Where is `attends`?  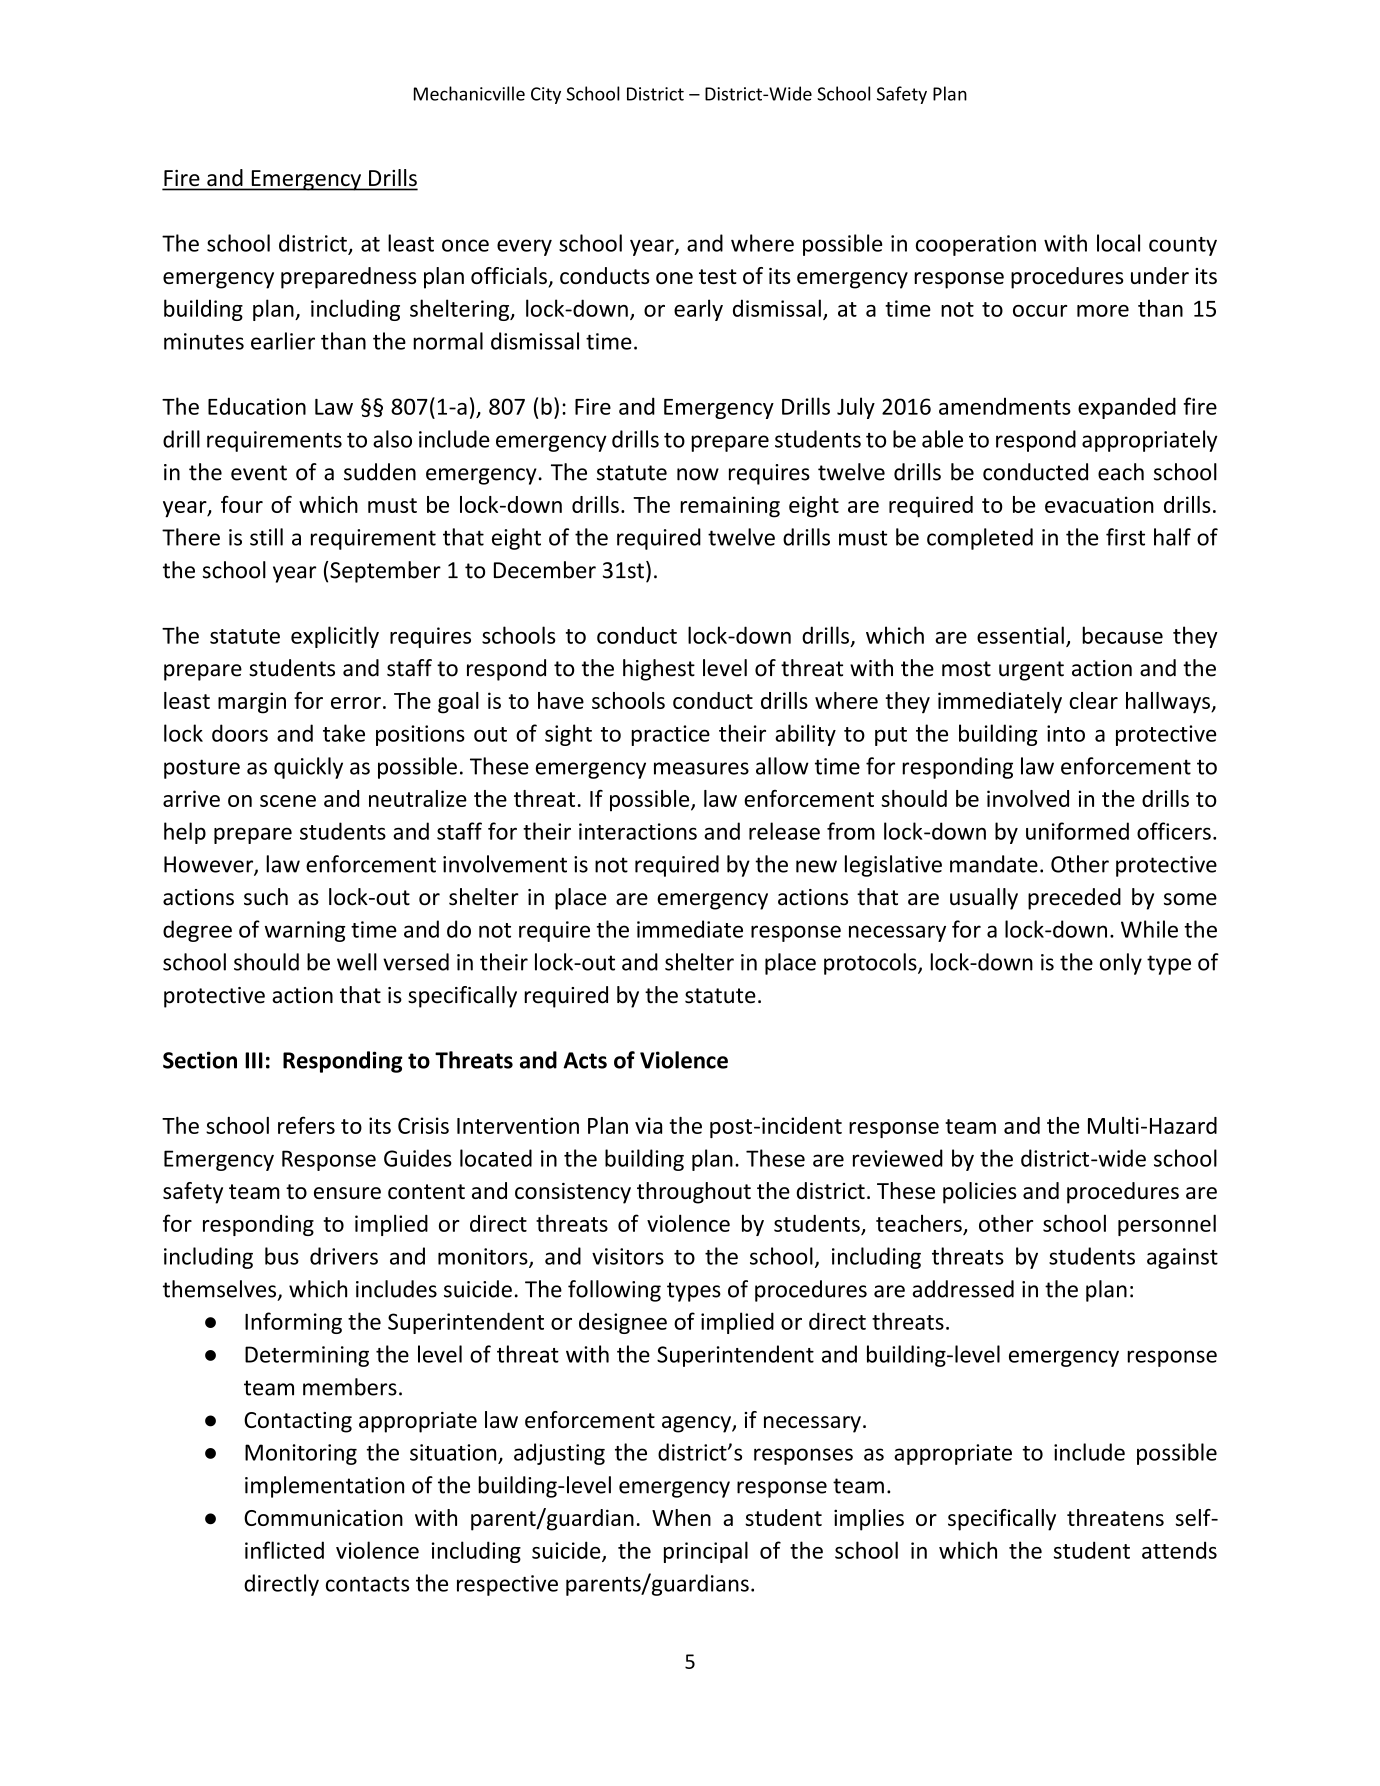
attends is located at coordinates (1179, 1550).
